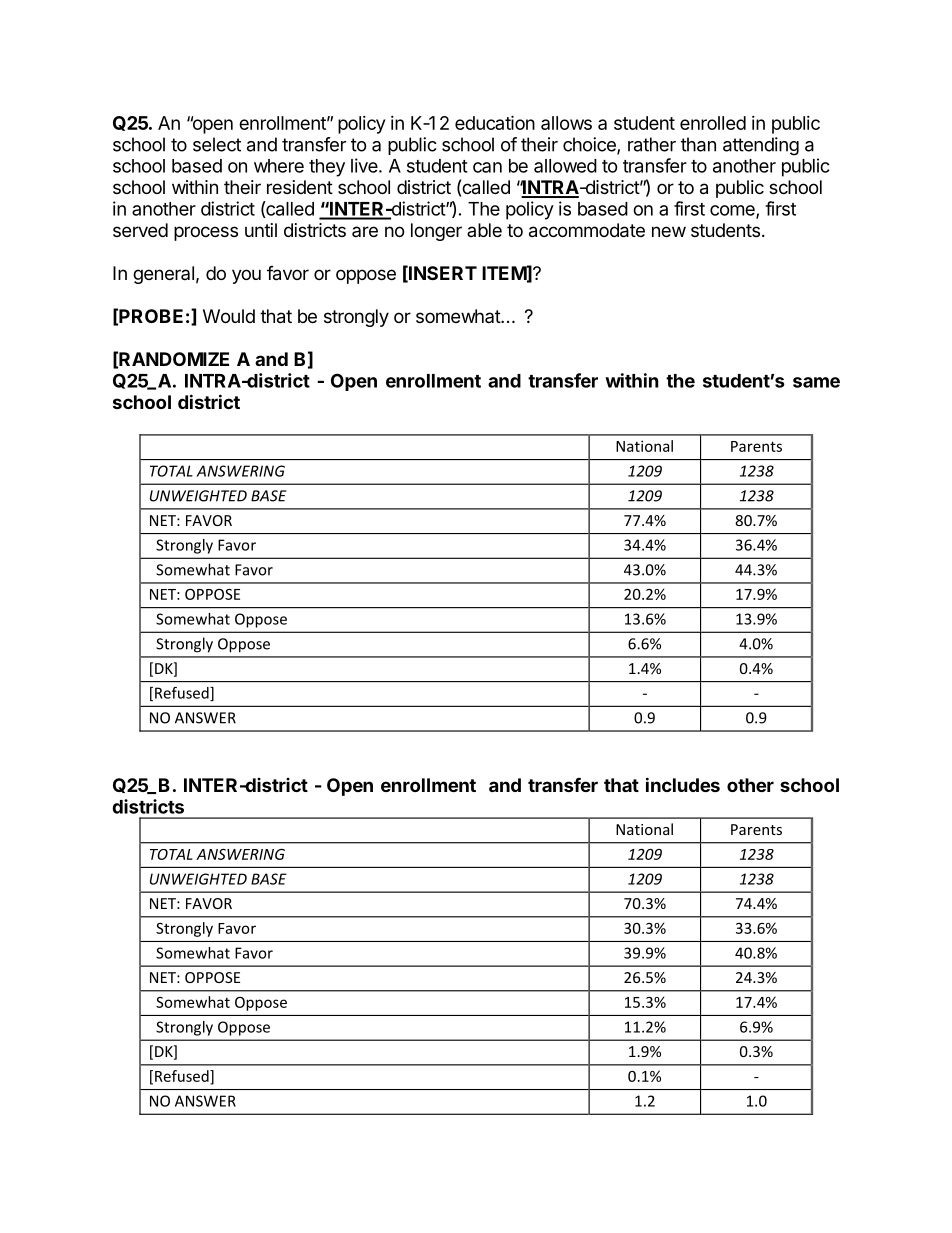 The image size is (952, 1233). I want to click on you, so click(246, 276).
